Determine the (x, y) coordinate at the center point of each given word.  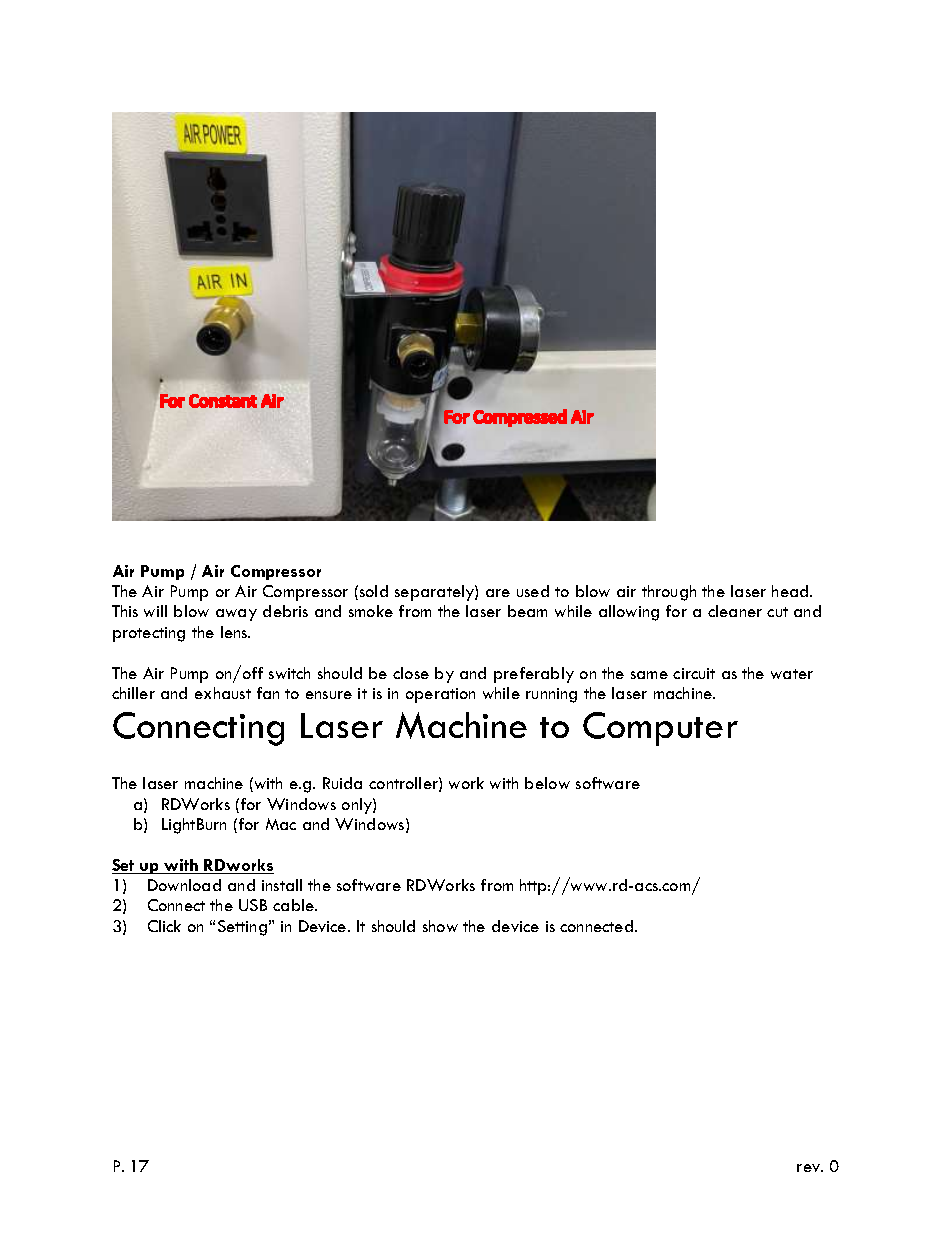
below (547, 783)
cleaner (735, 611)
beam (527, 611)
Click (164, 926)
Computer (660, 729)
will (155, 611)
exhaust (223, 693)
